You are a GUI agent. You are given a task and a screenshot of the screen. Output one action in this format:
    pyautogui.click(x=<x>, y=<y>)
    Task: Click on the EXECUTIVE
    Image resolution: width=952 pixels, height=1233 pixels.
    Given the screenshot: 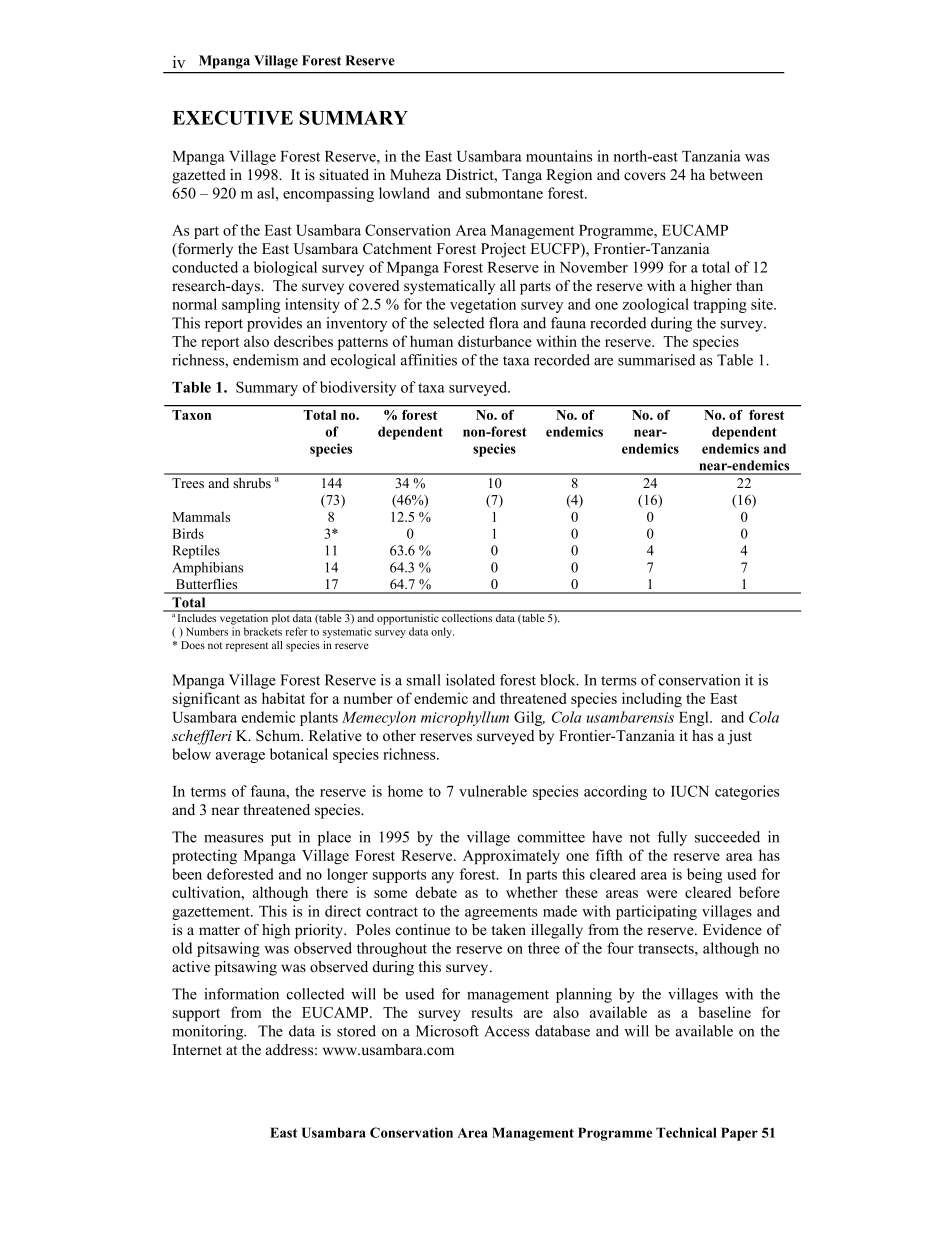 What is the action you would take?
    pyautogui.click(x=232, y=117)
